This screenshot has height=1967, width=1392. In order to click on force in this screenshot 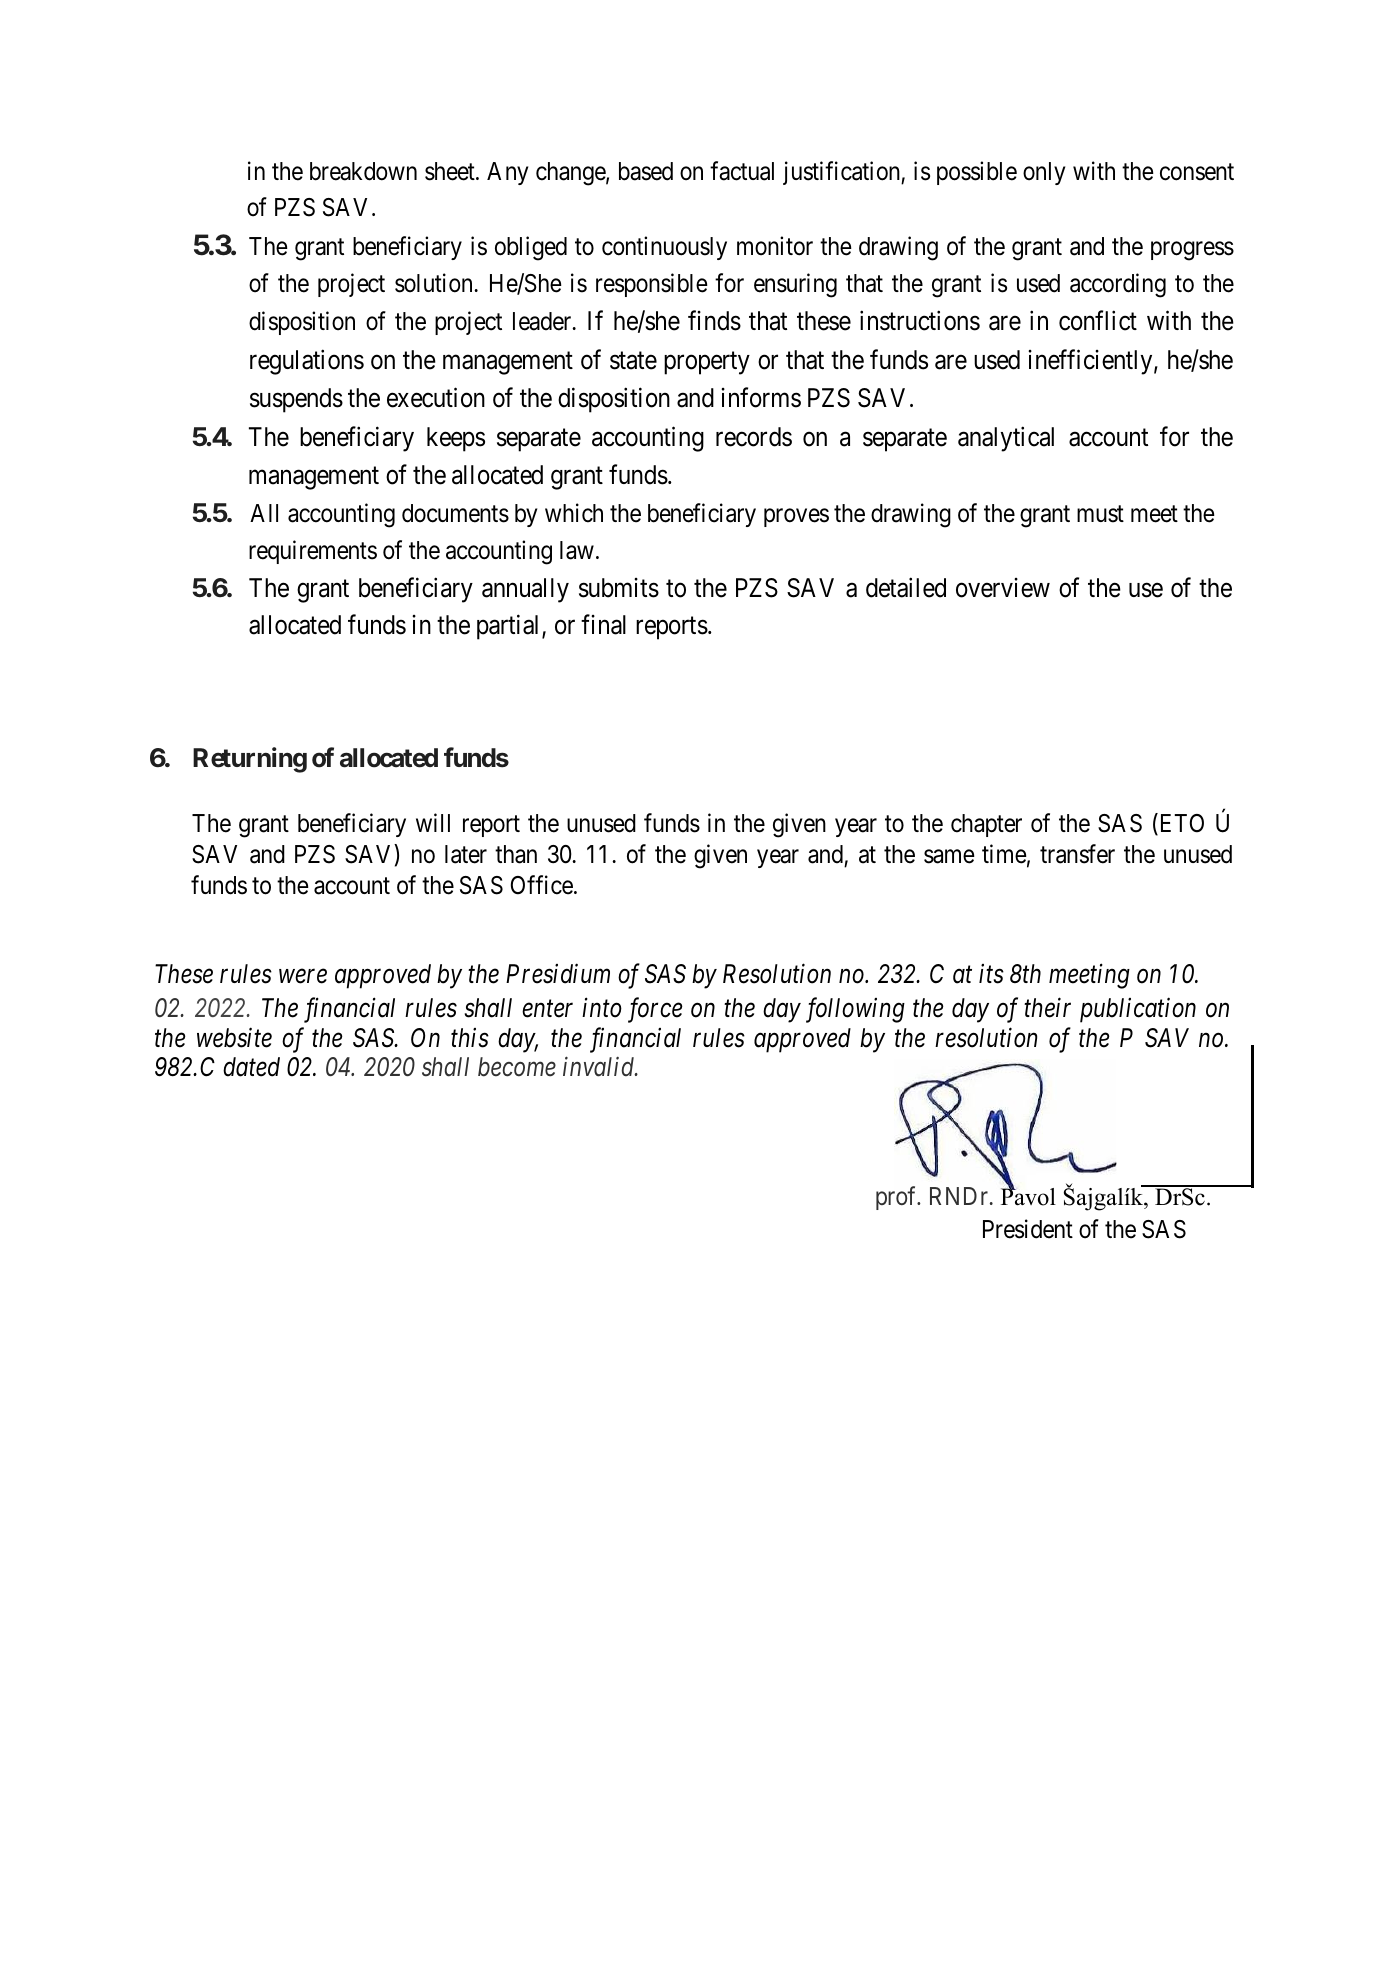, I will do `click(655, 1010)`.
